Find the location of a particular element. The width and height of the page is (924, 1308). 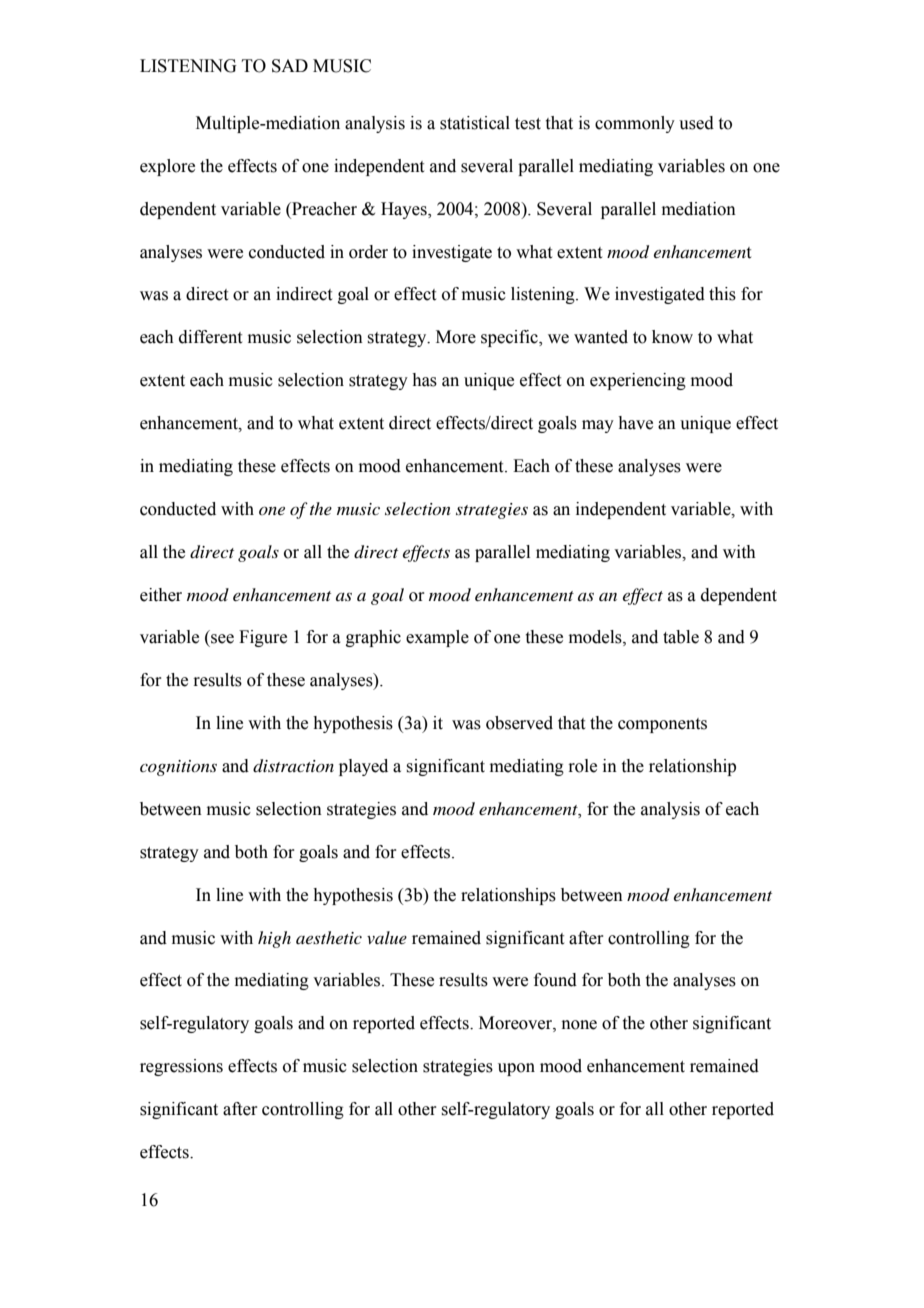

statistical is located at coordinates (475, 123).
